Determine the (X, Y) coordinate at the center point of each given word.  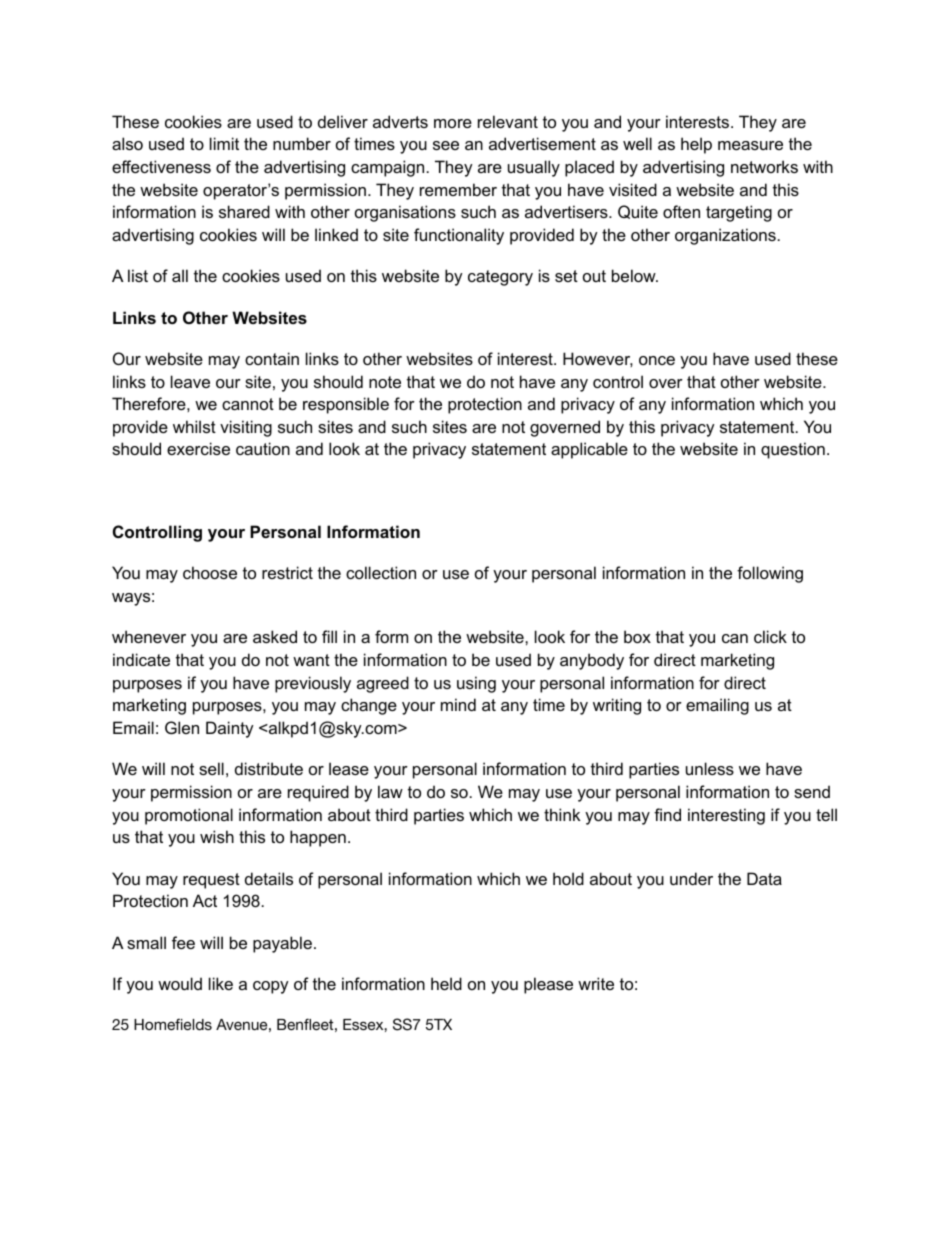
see (446, 145)
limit (224, 143)
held (446, 983)
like (221, 983)
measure (750, 145)
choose (210, 572)
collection (381, 572)
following (770, 574)
